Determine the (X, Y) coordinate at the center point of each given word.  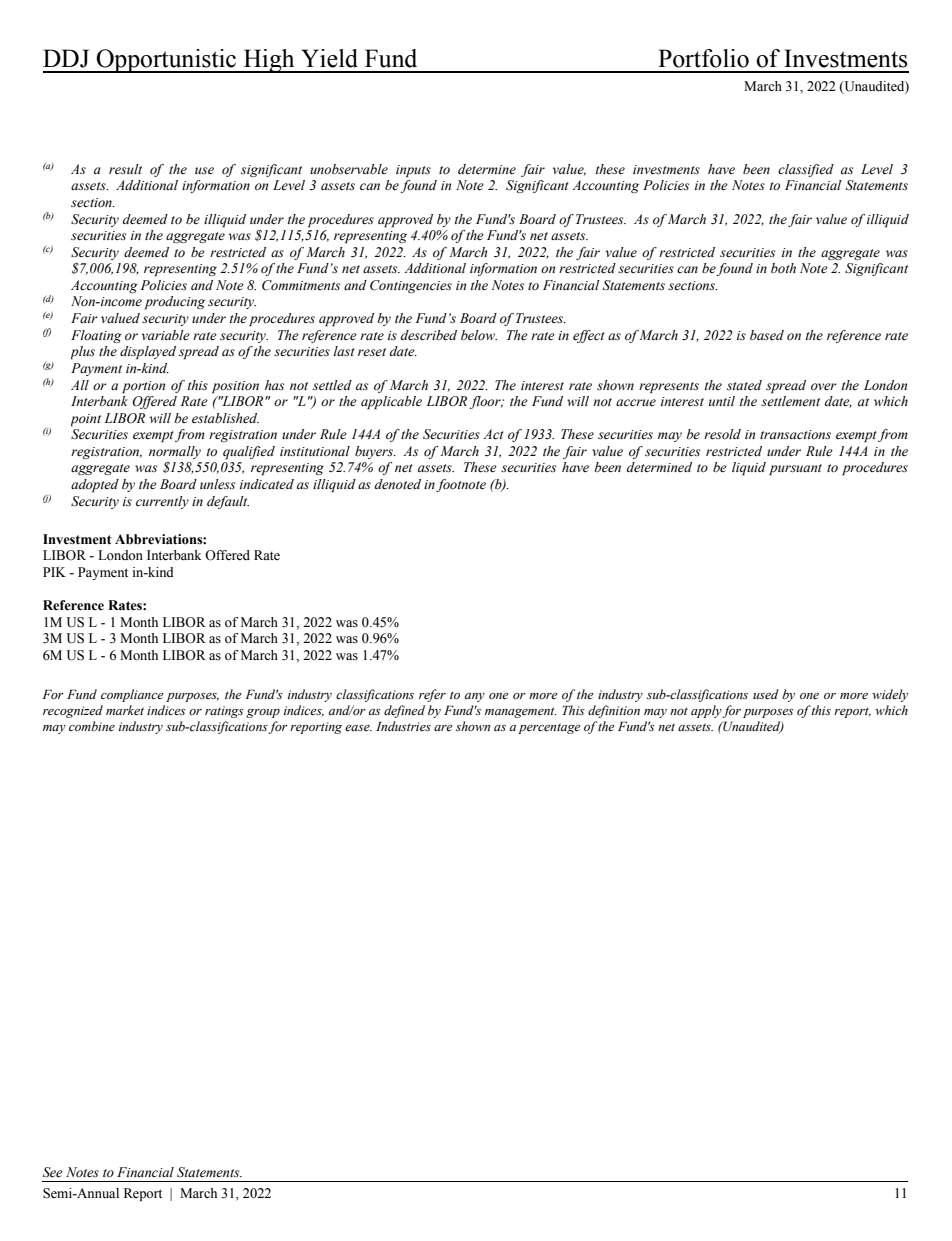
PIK (54, 572)
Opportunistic (167, 61)
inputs (413, 171)
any (475, 697)
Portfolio (703, 58)
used (766, 694)
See (53, 1172)
